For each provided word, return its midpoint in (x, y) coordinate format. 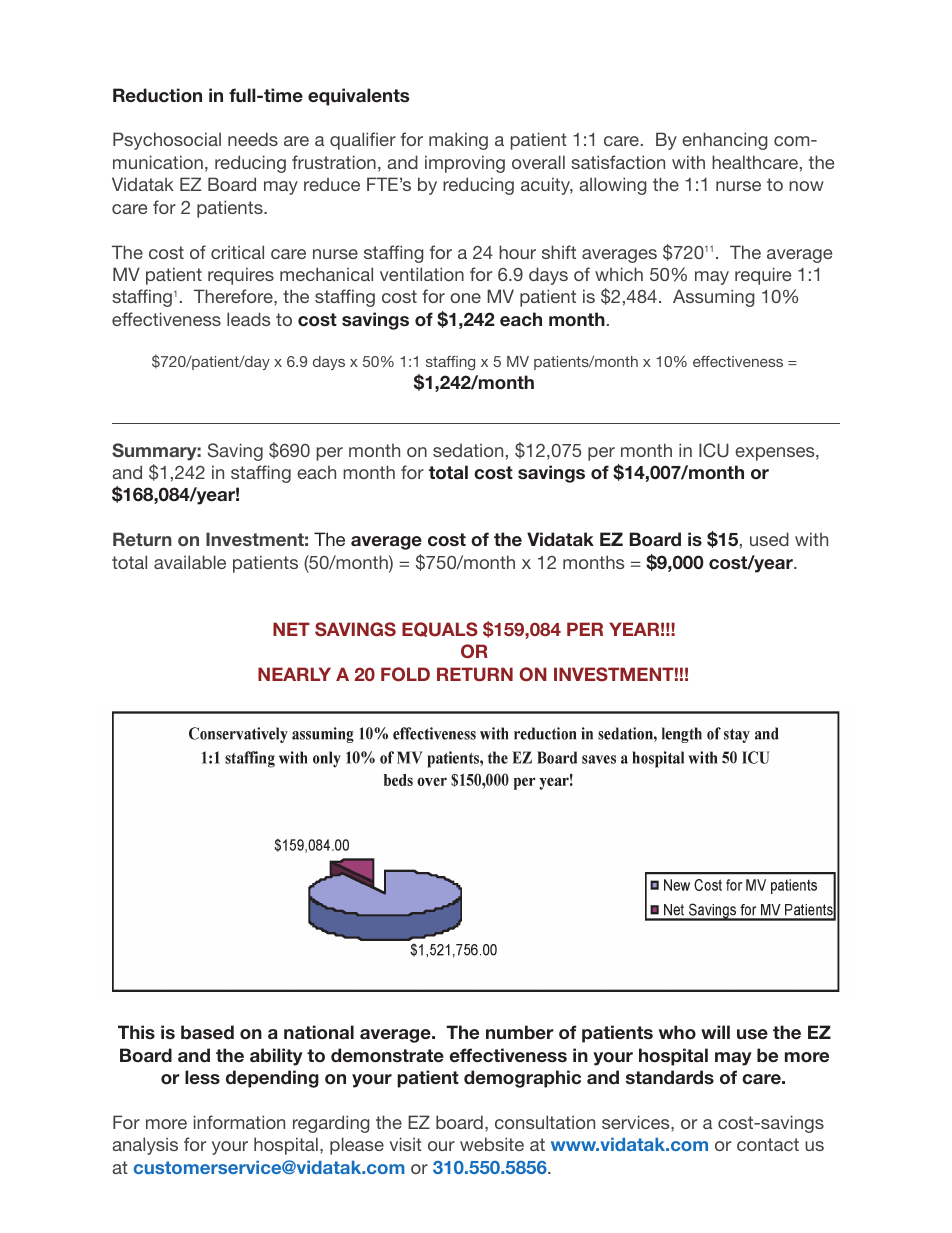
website (492, 1144)
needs (253, 139)
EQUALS (440, 629)
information (239, 1122)
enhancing (725, 141)
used (769, 539)
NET (291, 629)
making (458, 141)
